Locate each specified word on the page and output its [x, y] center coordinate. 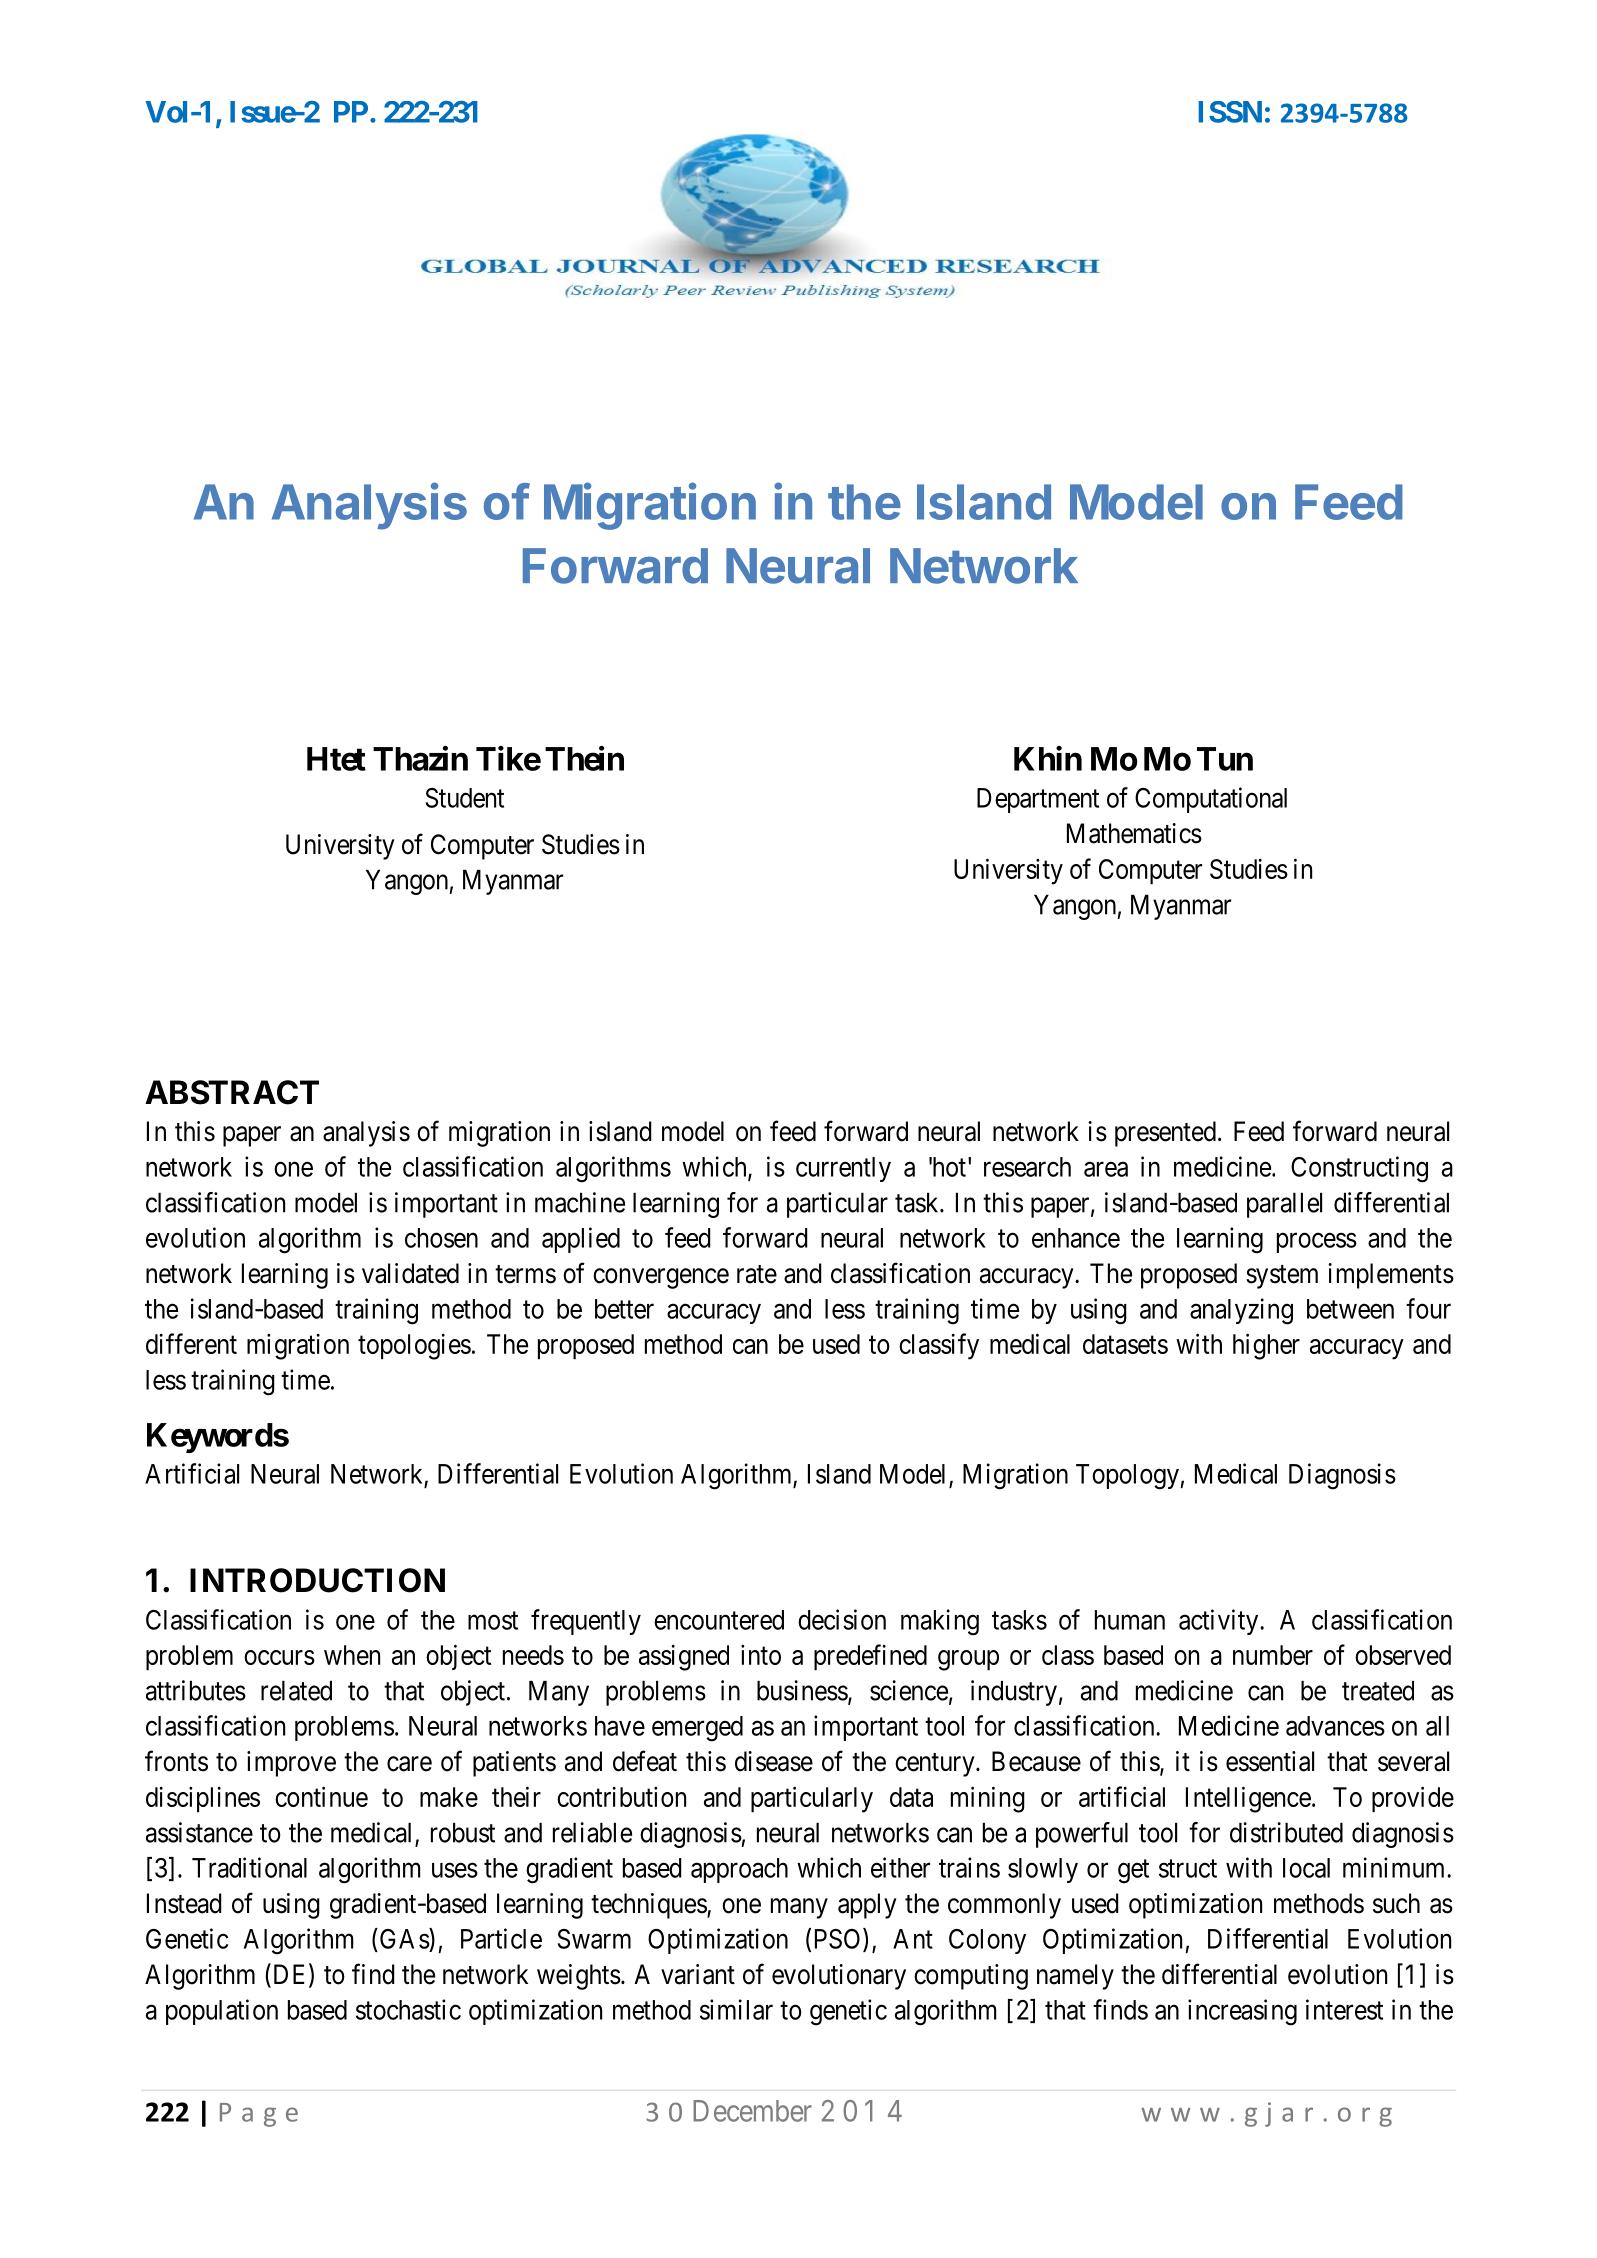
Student [464, 798]
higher [1266, 1346]
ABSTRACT [232, 1092]
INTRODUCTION [317, 1580]
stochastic [408, 2009]
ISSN [1230, 112]
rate [757, 1274]
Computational [1211, 800]
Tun [1225, 759]
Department [1038, 800]
